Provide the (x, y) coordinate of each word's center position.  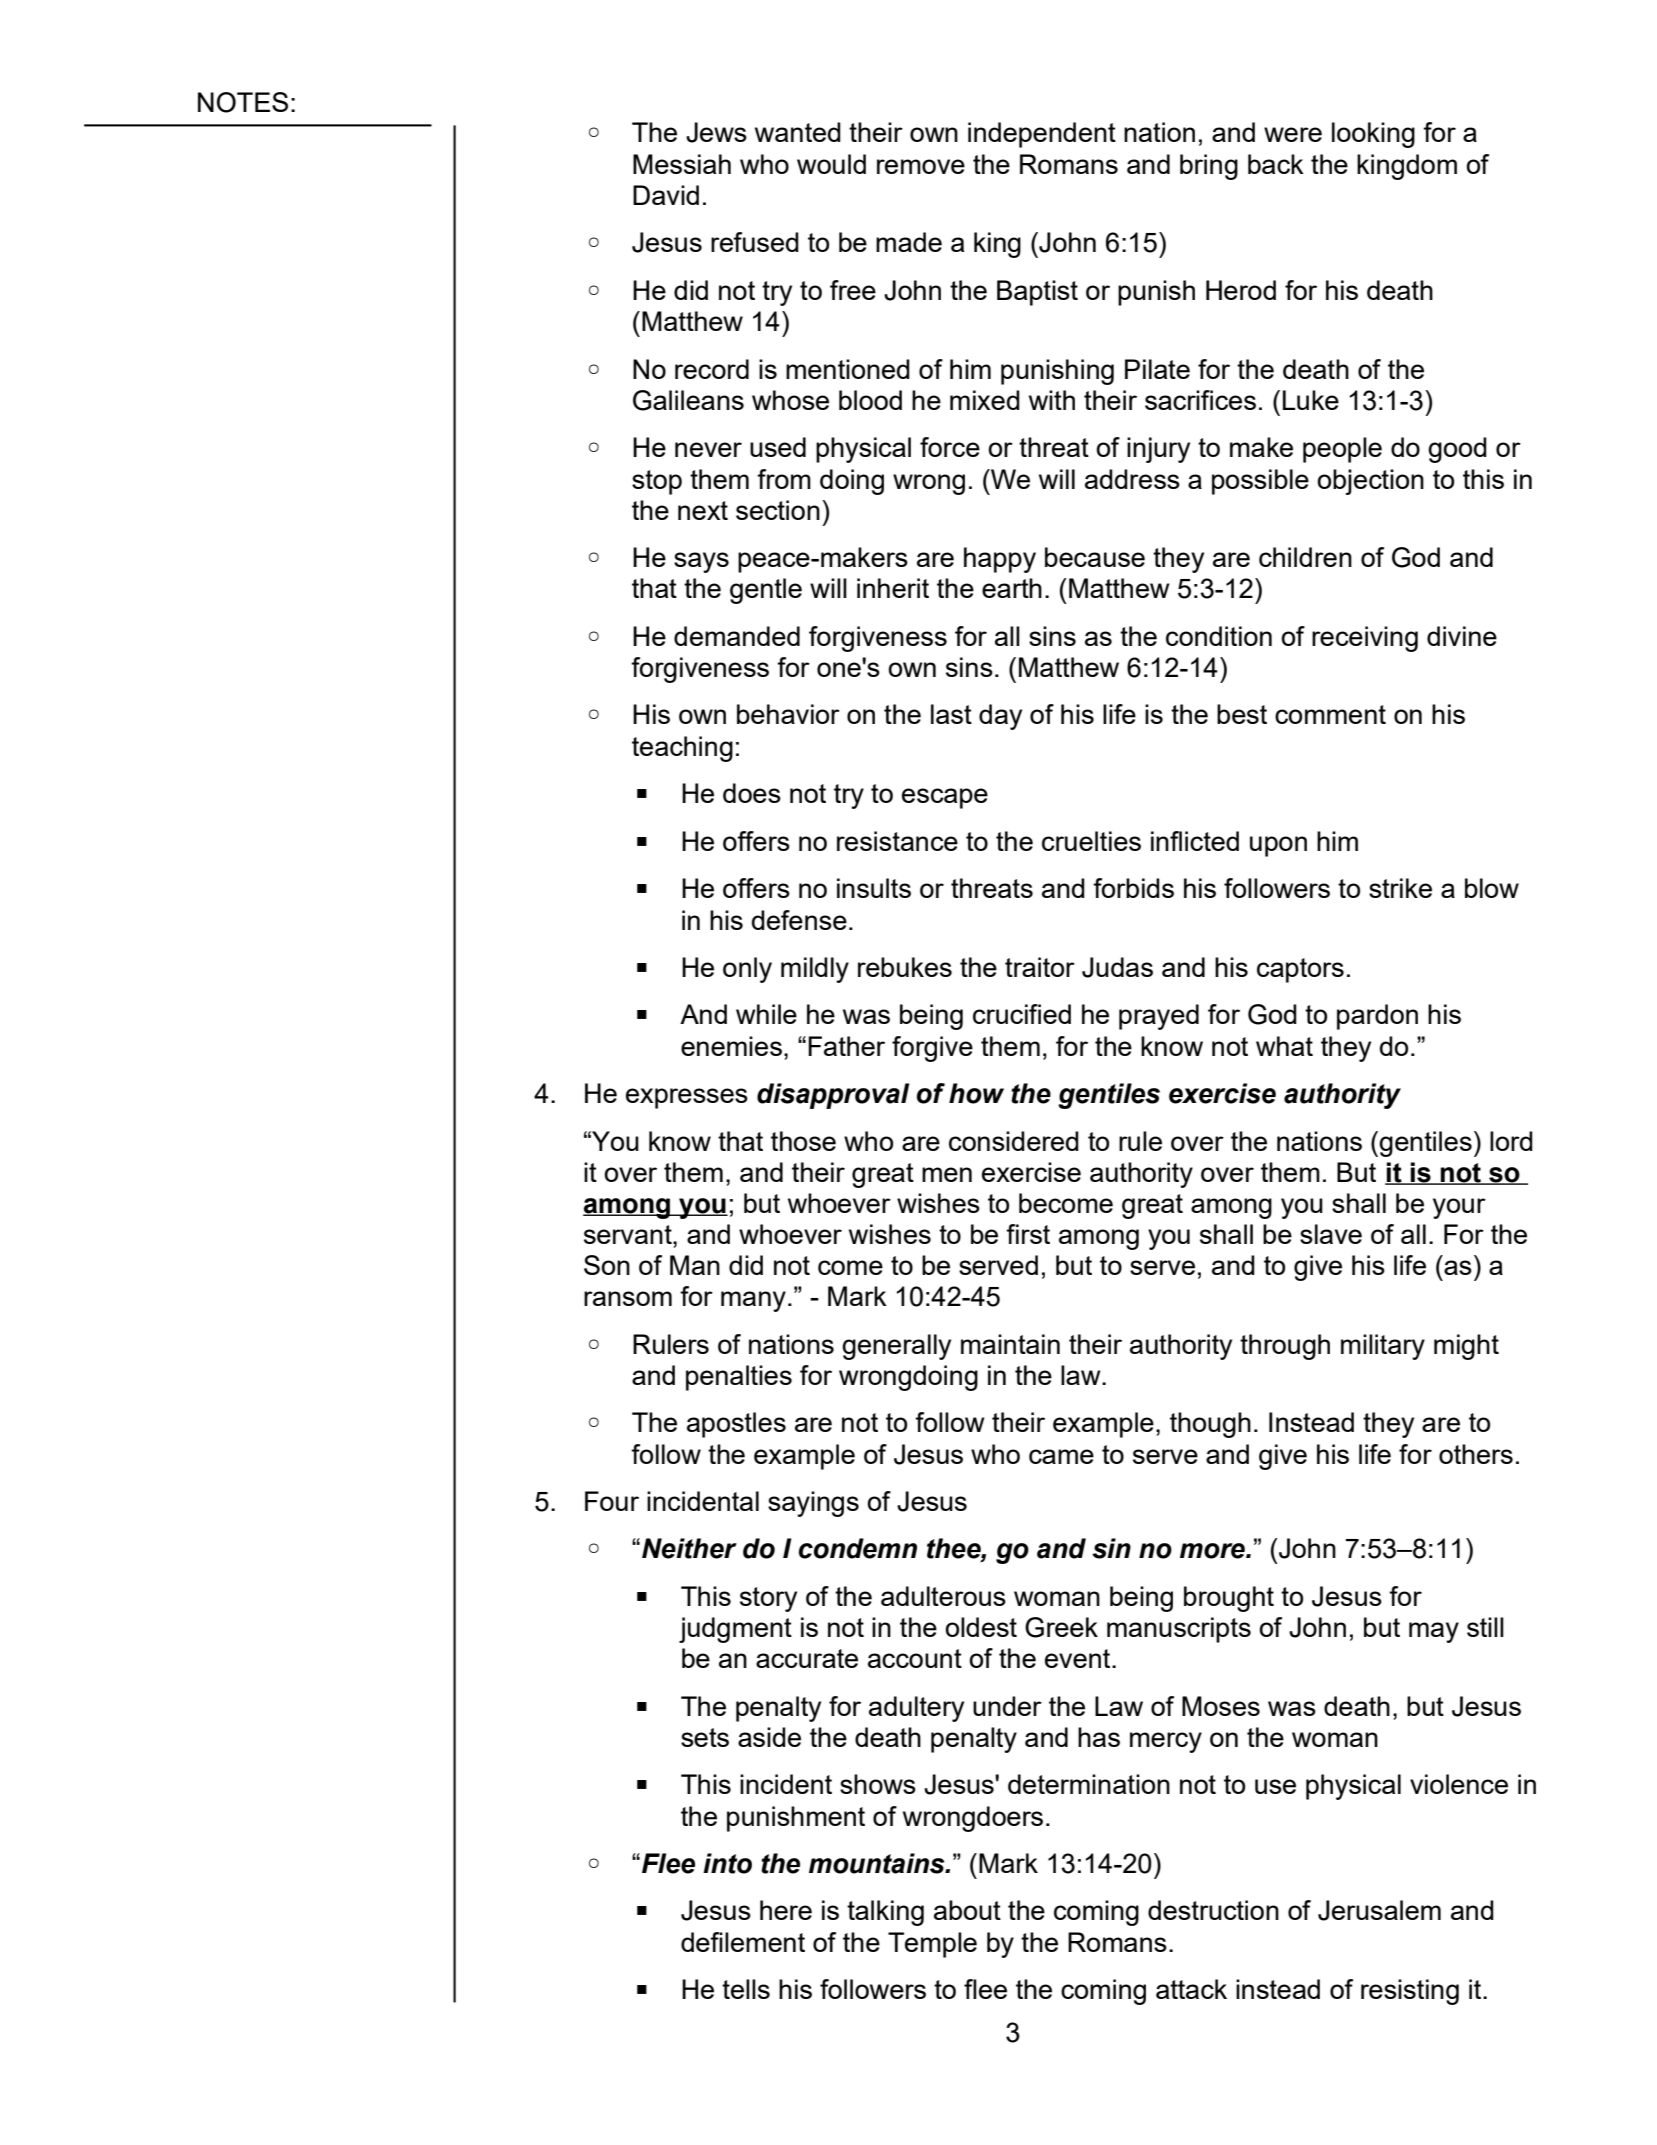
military (1383, 1347)
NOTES (243, 102)
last (951, 714)
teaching (682, 749)
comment (1330, 714)
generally (896, 1347)
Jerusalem (1379, 1910)
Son (607, 1265)
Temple (932, 1945)
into (727, 1863)
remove (921, 166)
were (1293, 134)
